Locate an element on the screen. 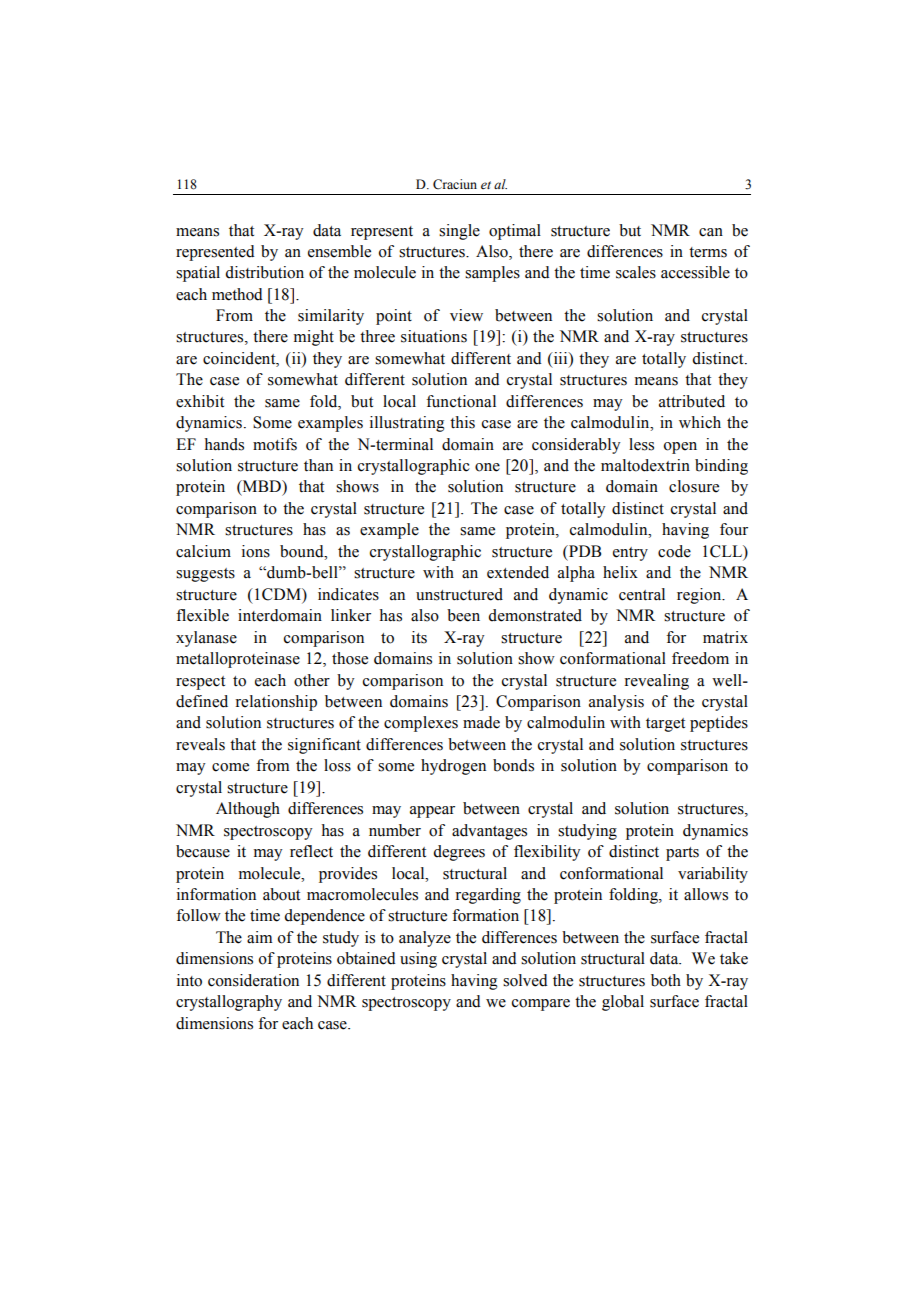 The image size is (924, 1308). using is located at coordinates (418, 960).
